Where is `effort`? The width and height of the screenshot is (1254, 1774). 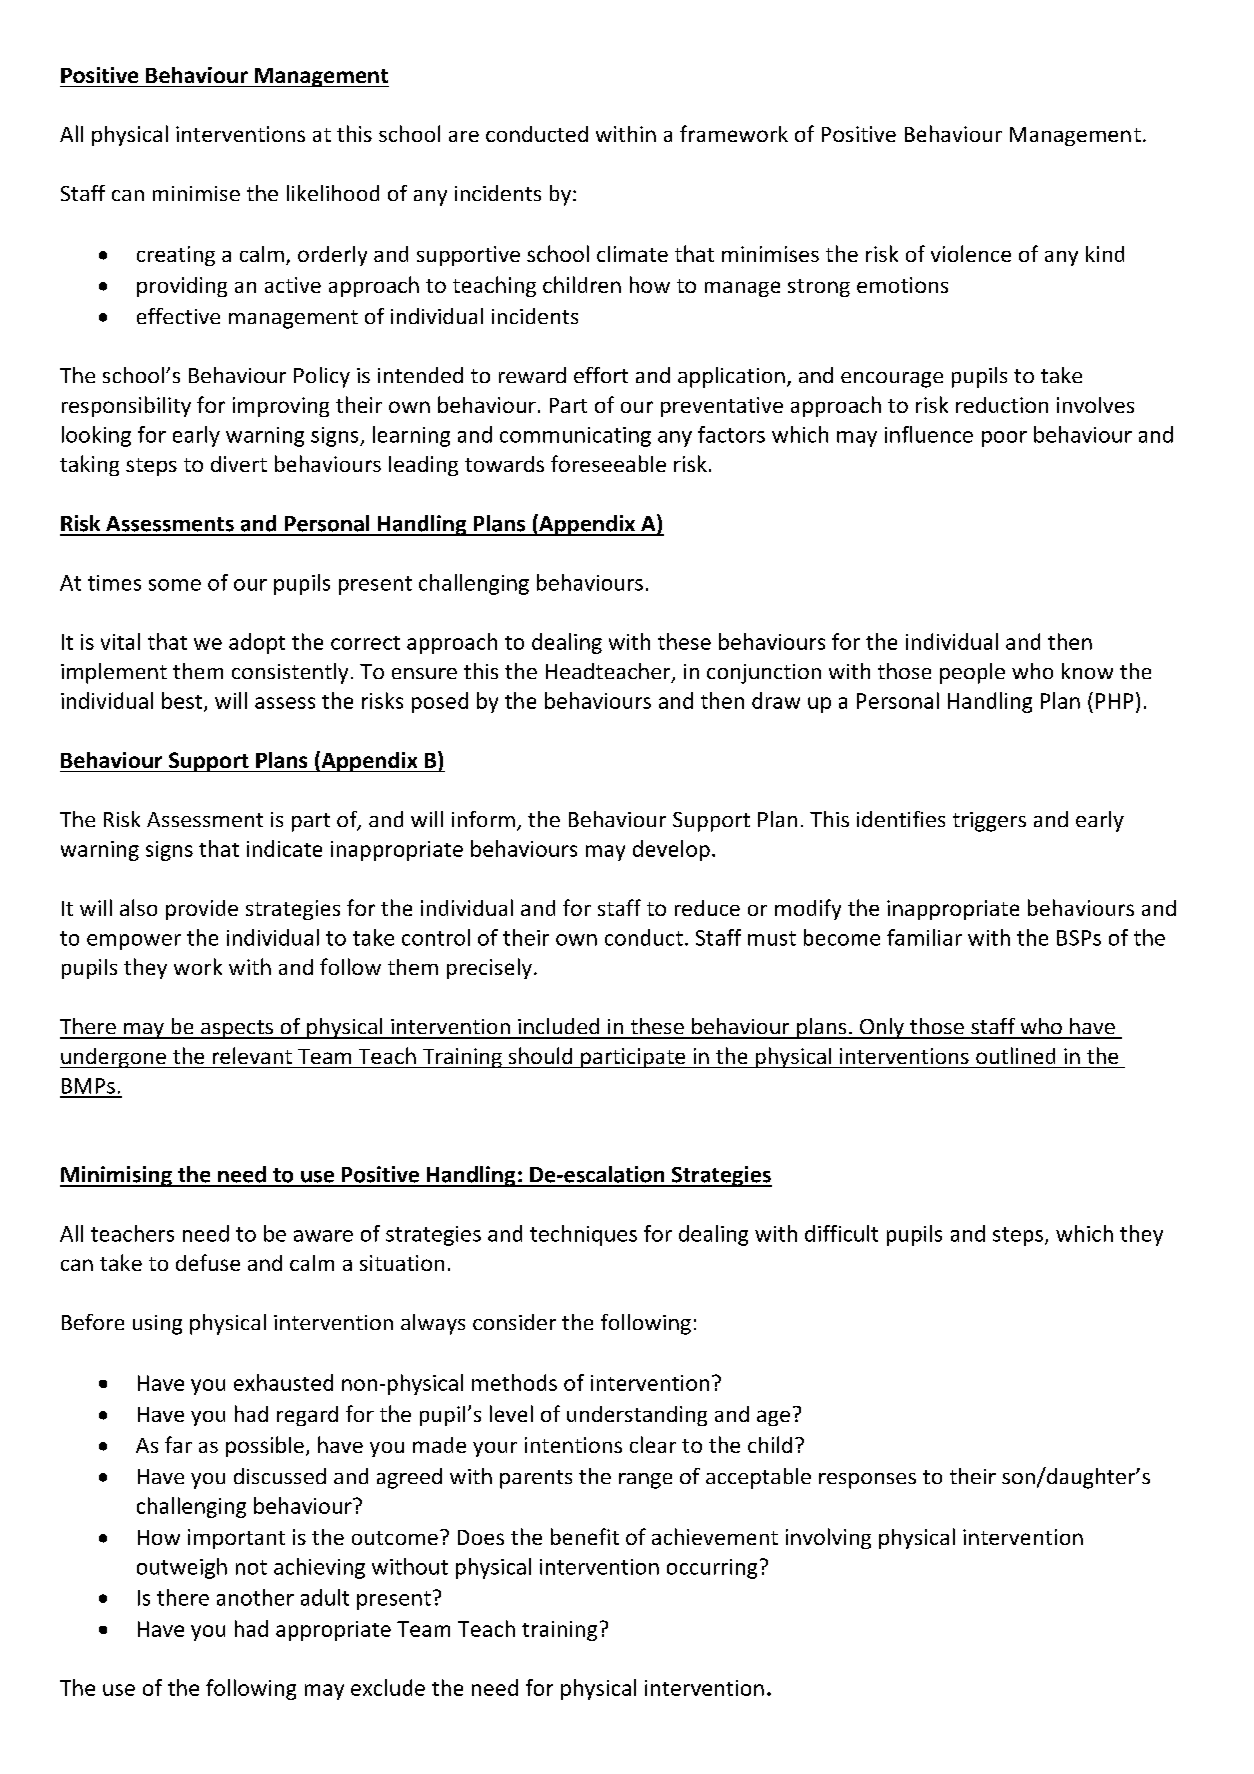 effort is located at coordinates (601, 375).
